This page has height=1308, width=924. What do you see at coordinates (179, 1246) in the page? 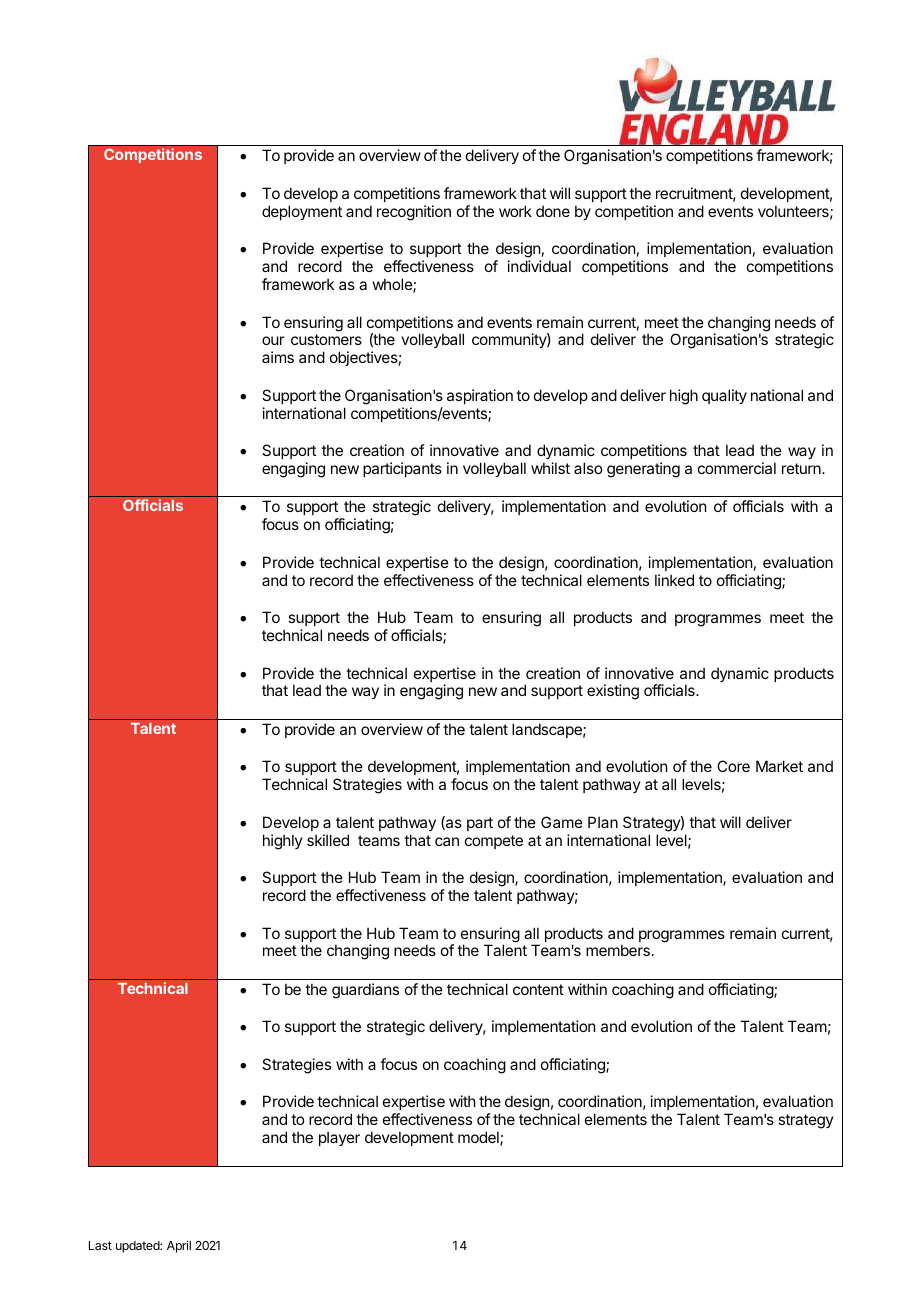
I see `April` at bounding box center [179, 1246].
